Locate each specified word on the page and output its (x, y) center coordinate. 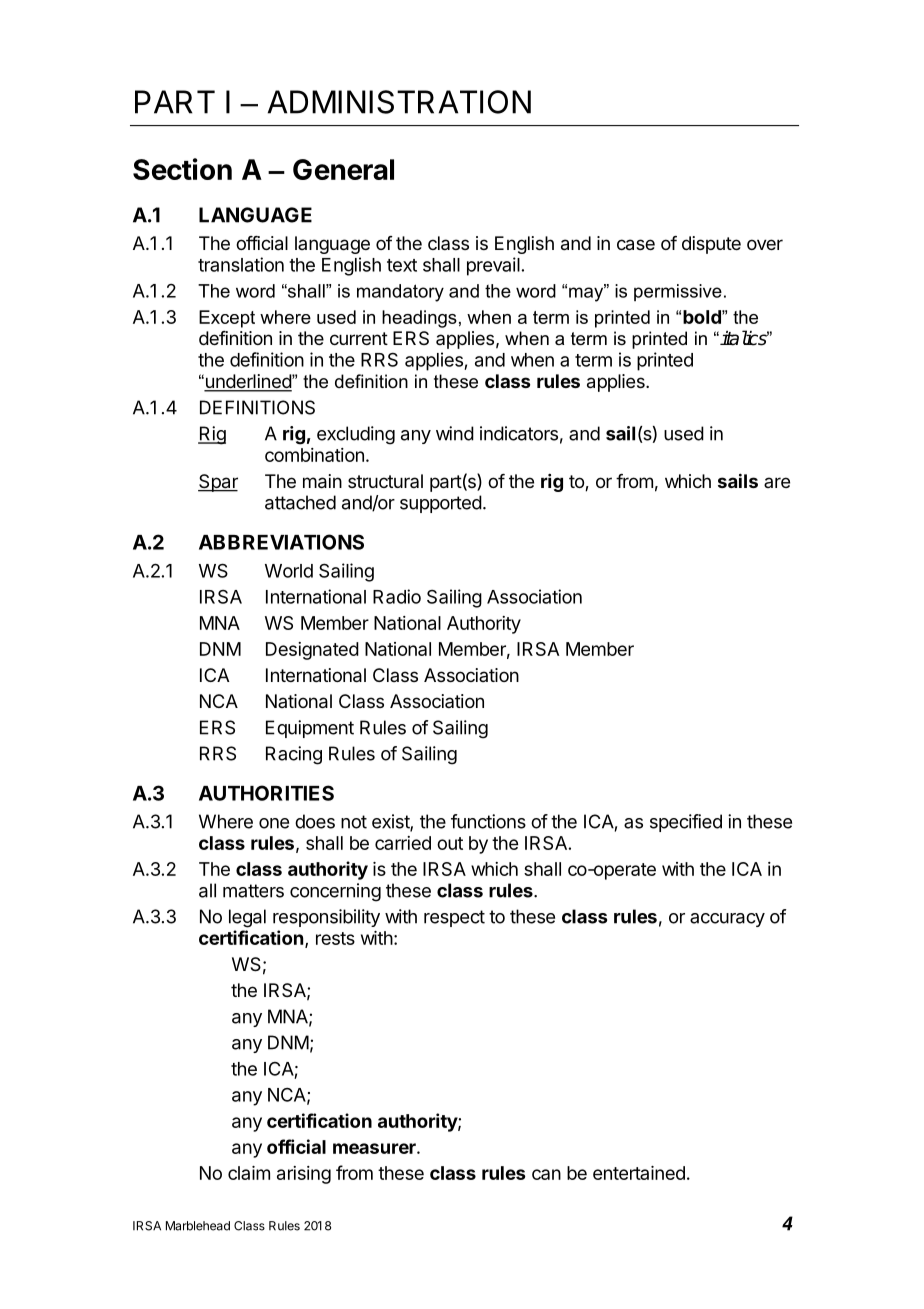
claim (249, 1173)
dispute (711, 245)
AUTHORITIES (266, 793)
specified (686, 823)
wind (455, 433)
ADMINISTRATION (399, 102)
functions (488, 821)
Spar (218, 483)
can (546, 1174)
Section (182, 169)
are (777, 482)
